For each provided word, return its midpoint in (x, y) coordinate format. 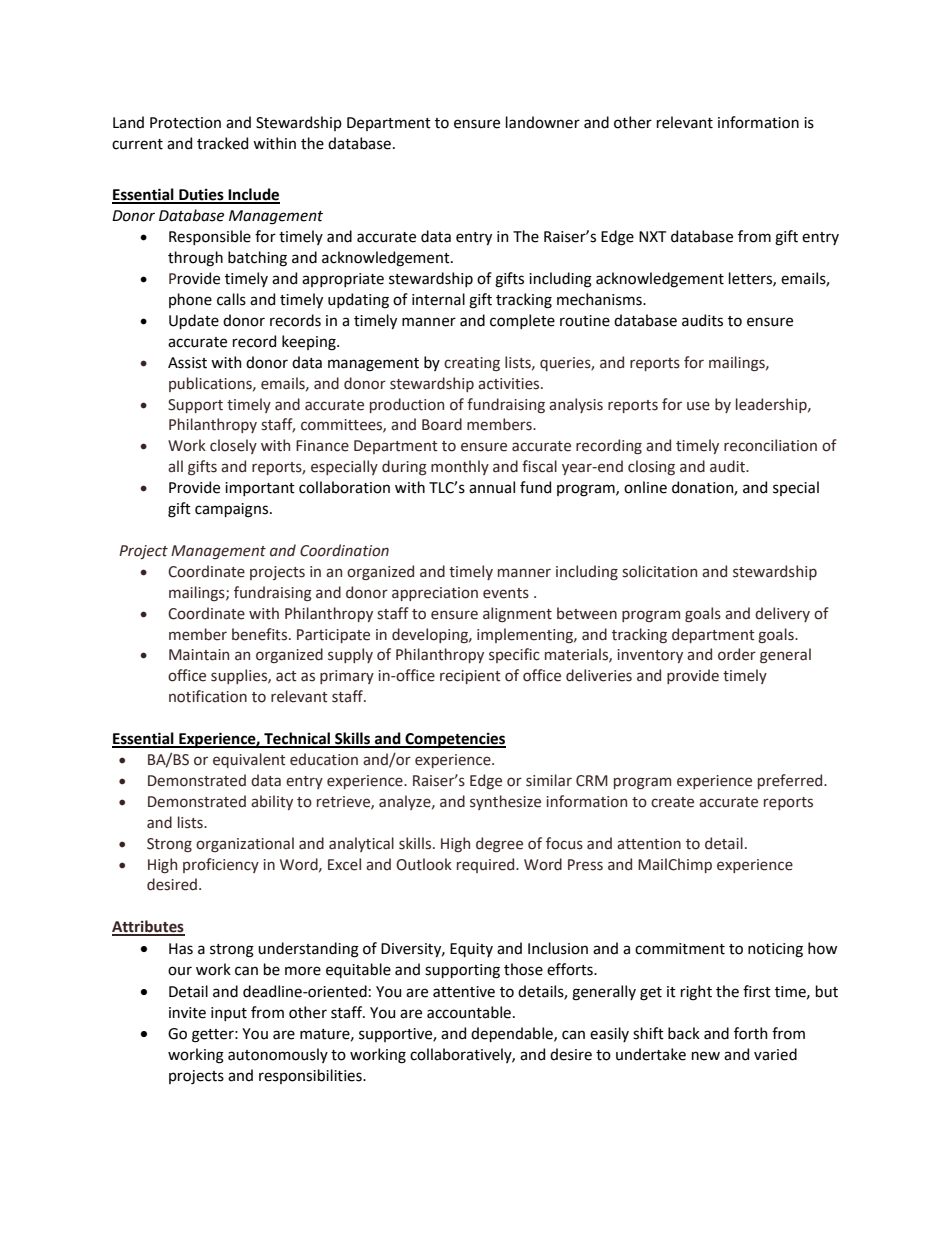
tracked (222, 143)
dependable (513, 1034)
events (506, 593)
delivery (782, 614)
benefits (259, 634)
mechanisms (600, 299)
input (229, 1014)
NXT (652, 236)
